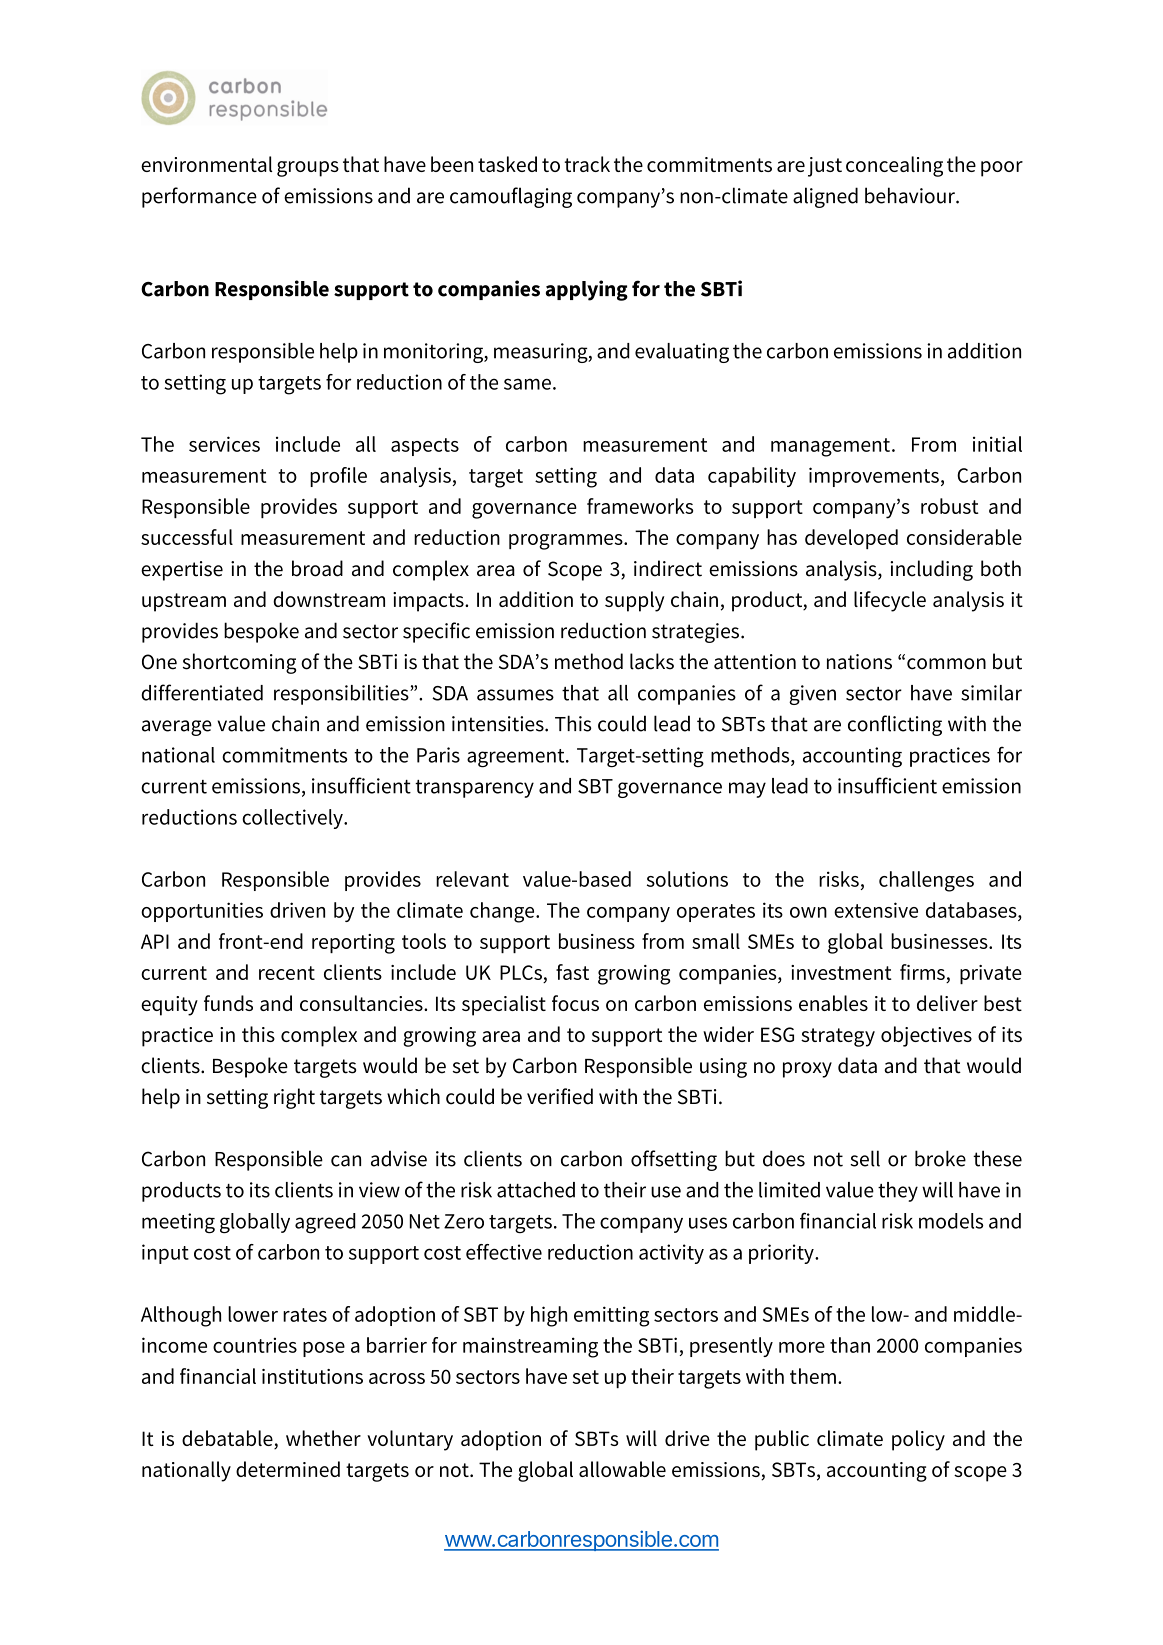  I want to click on debatable, so click(228, 1439).
